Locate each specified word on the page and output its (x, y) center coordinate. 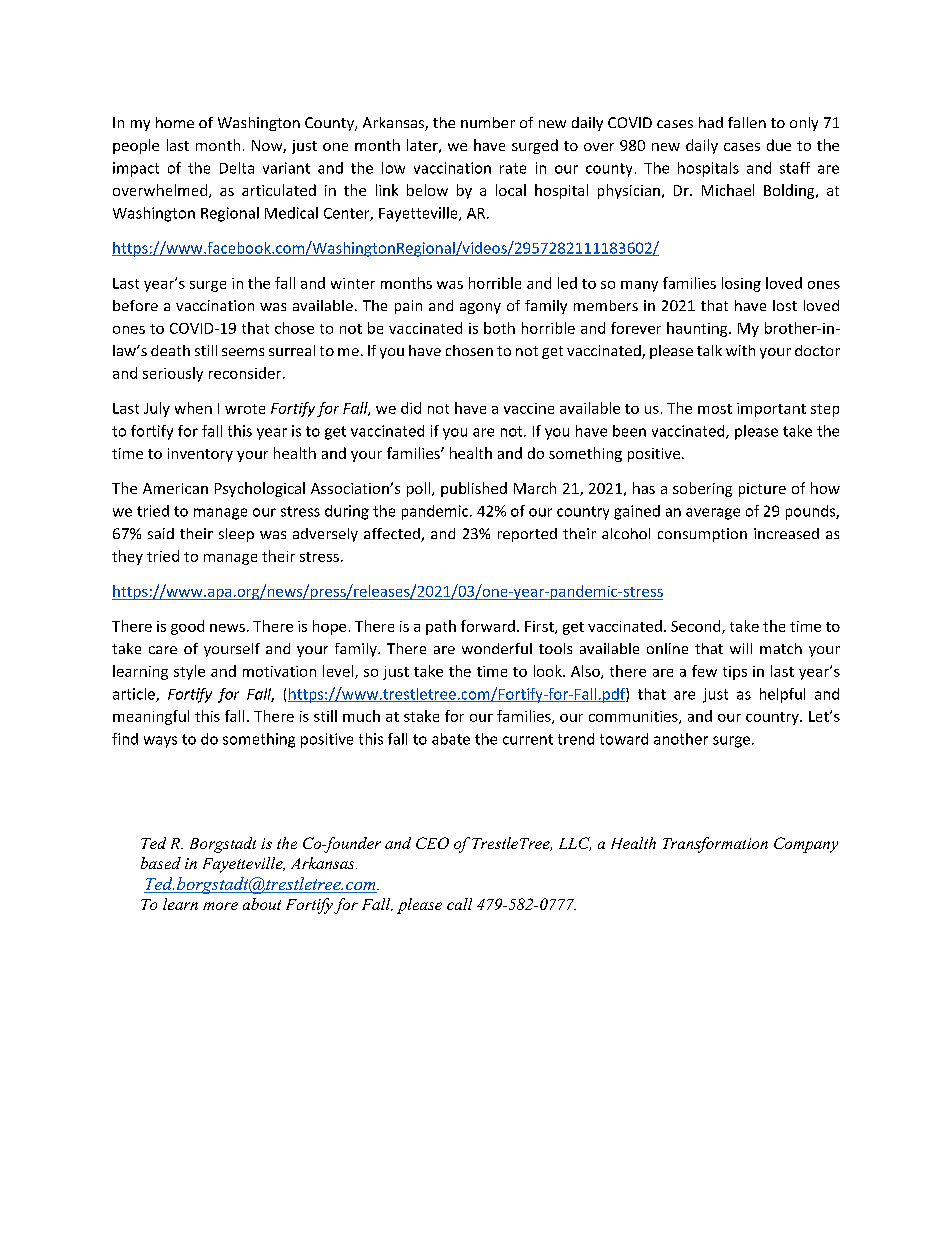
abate (451, 739)
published (474, 489)
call (459, 904)
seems (243, 352)
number (488, 122)
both (499, 328)
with (740, 350)
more (220, 906)
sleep (236, 535)
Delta (237, 168)
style (189, 672)
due (779, 145)
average (713, 514)
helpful (782, 695)
